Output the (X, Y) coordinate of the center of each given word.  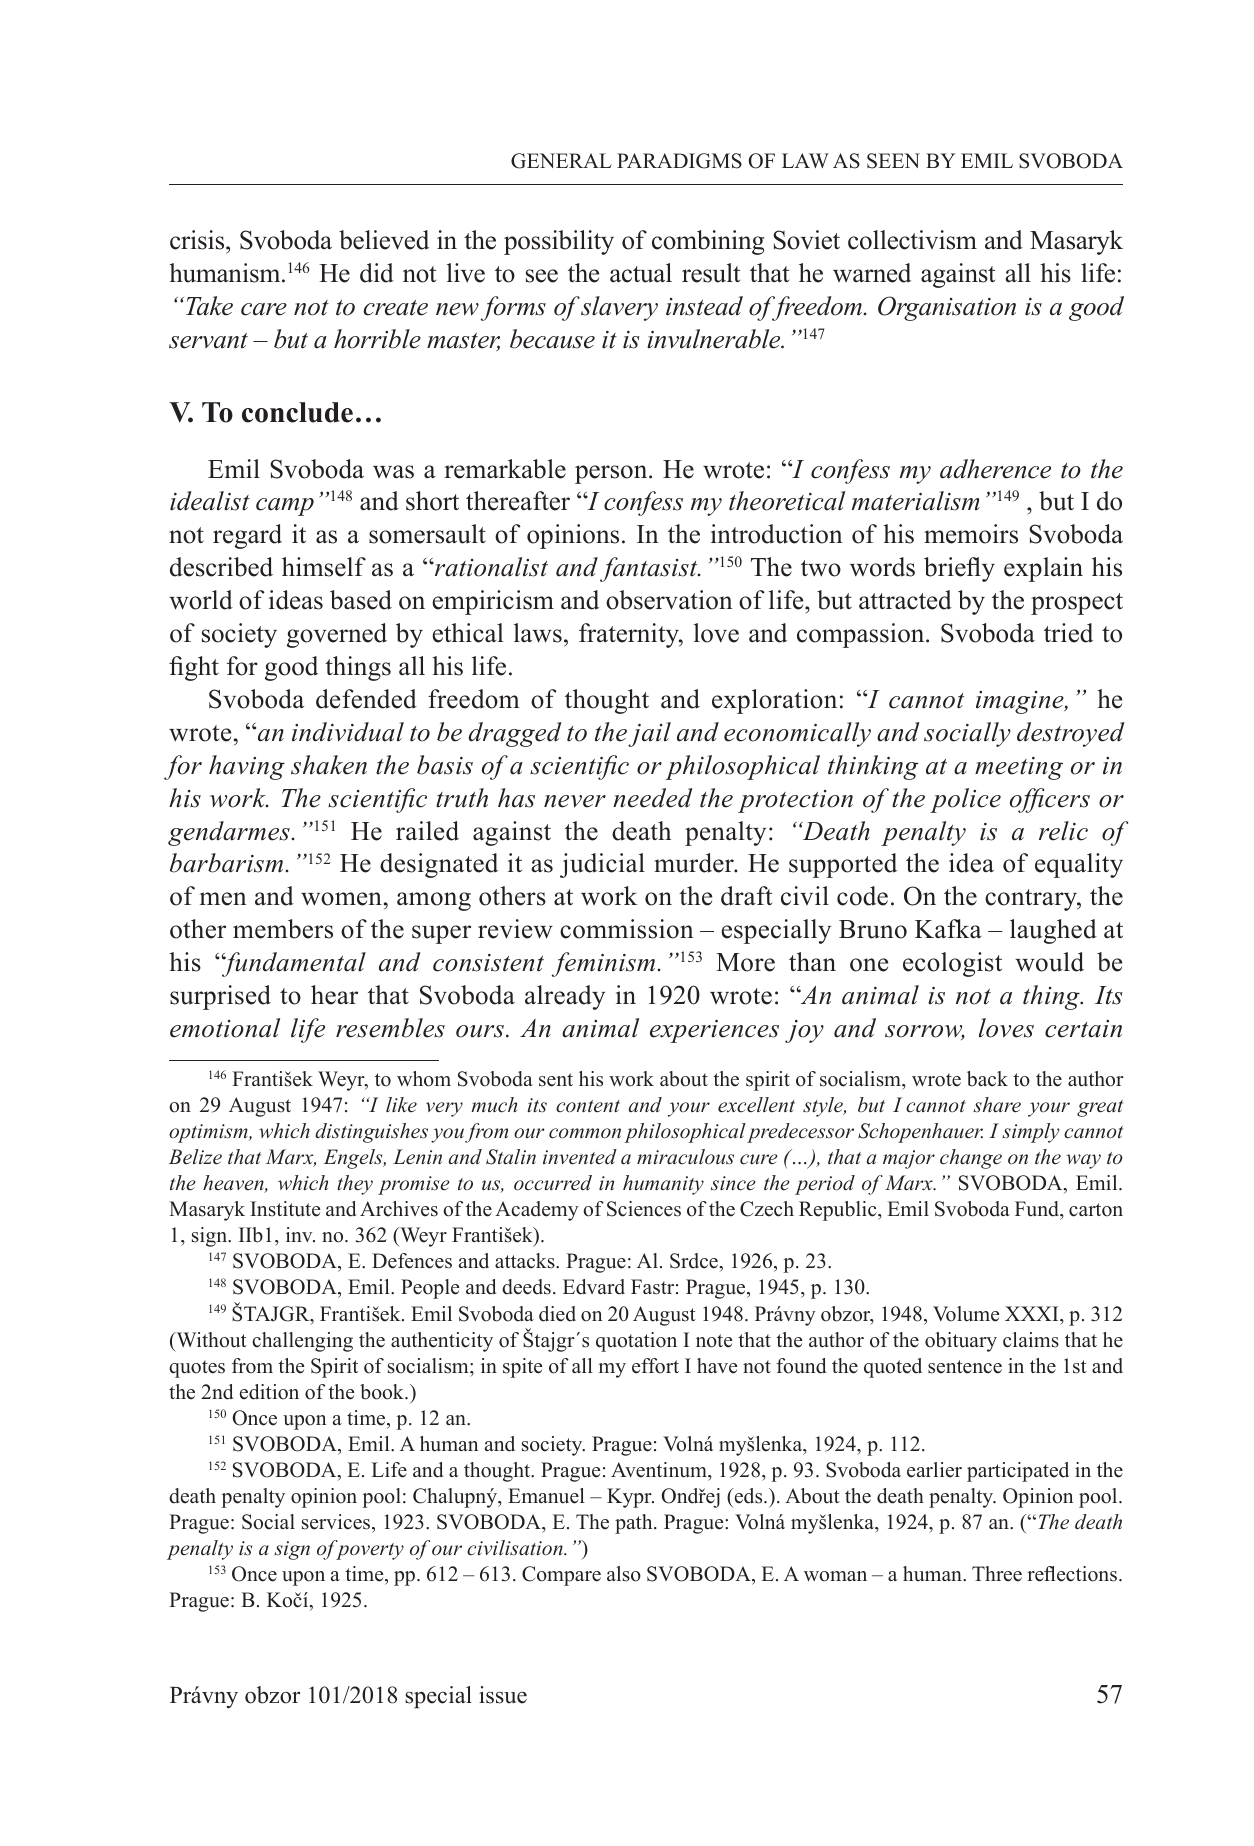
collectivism (912, 240)
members (283, 929)
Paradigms (679, 161)
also (624, 1574)
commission (626, 929)
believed (384, 240)
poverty (370, 1550)
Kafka (948, 928)
